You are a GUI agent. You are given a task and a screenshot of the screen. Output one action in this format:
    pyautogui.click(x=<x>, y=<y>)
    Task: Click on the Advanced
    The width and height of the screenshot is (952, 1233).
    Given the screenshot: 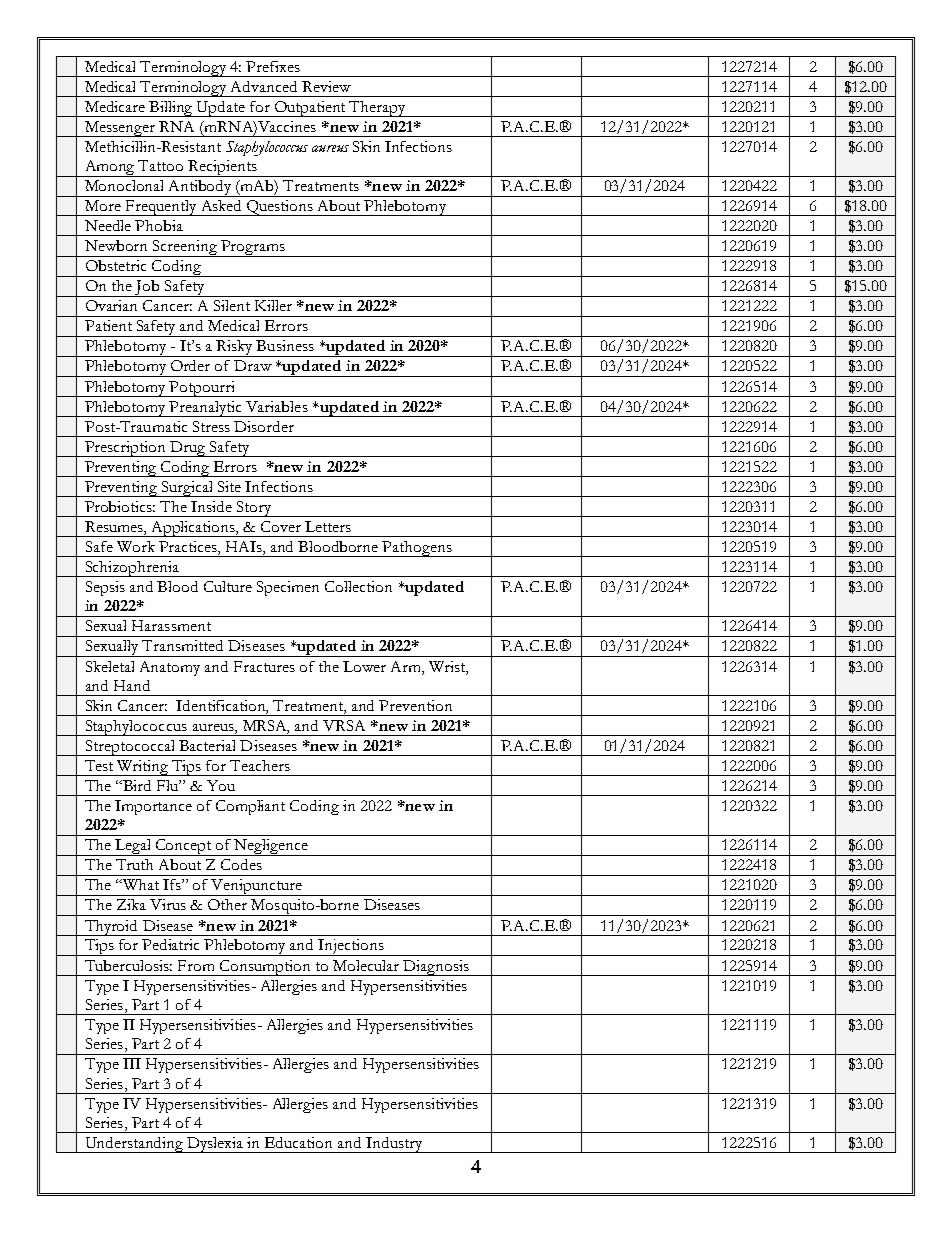 What is the action you would take?
    pyautogui.click(x=264, y=86)
